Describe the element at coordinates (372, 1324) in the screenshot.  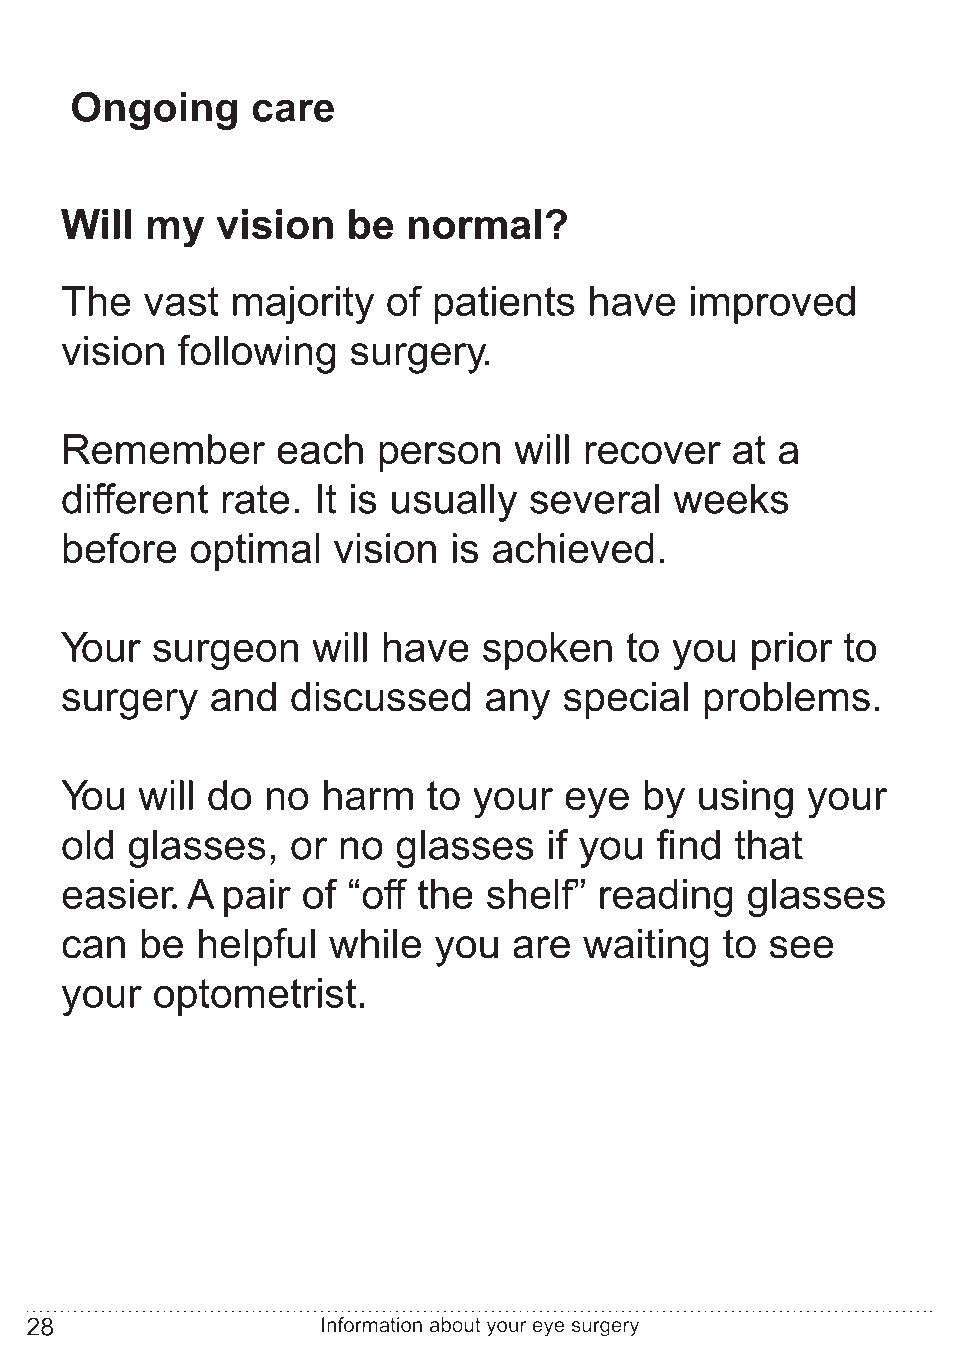
I see `Information` at that location.
